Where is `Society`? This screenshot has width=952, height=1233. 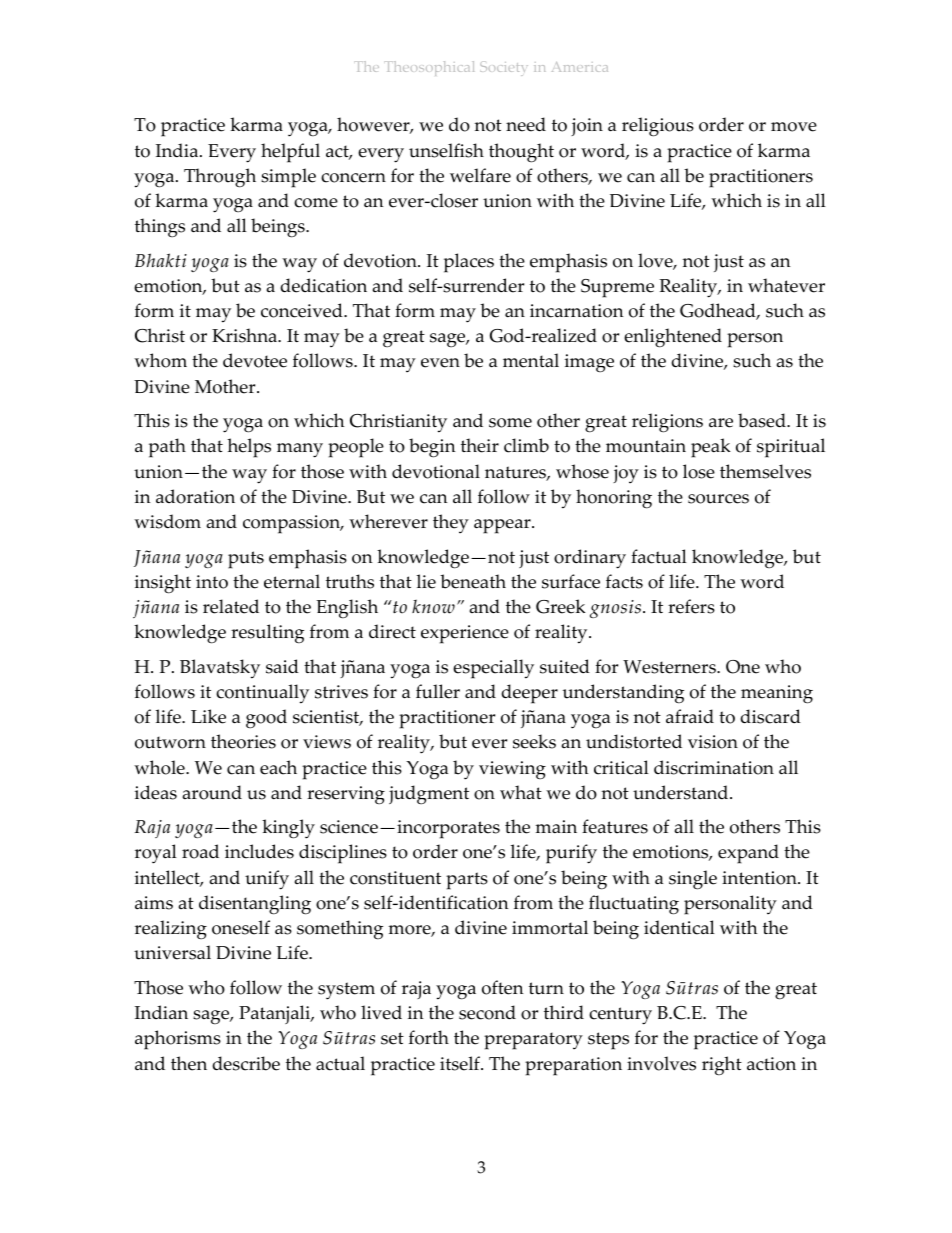
Society is located at coordinates (504, 69).
